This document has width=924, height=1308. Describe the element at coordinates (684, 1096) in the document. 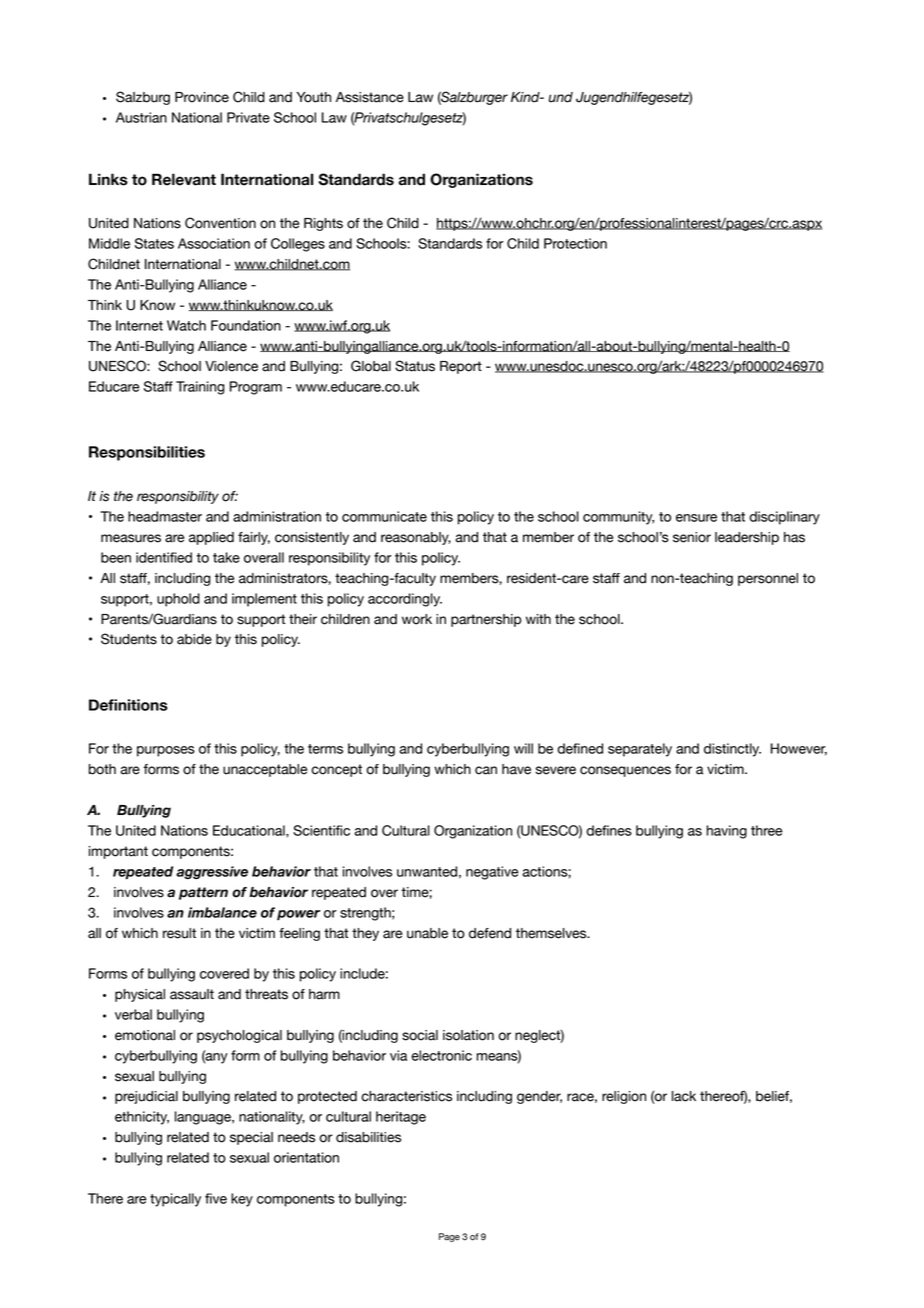

I see `lack` at that location.
